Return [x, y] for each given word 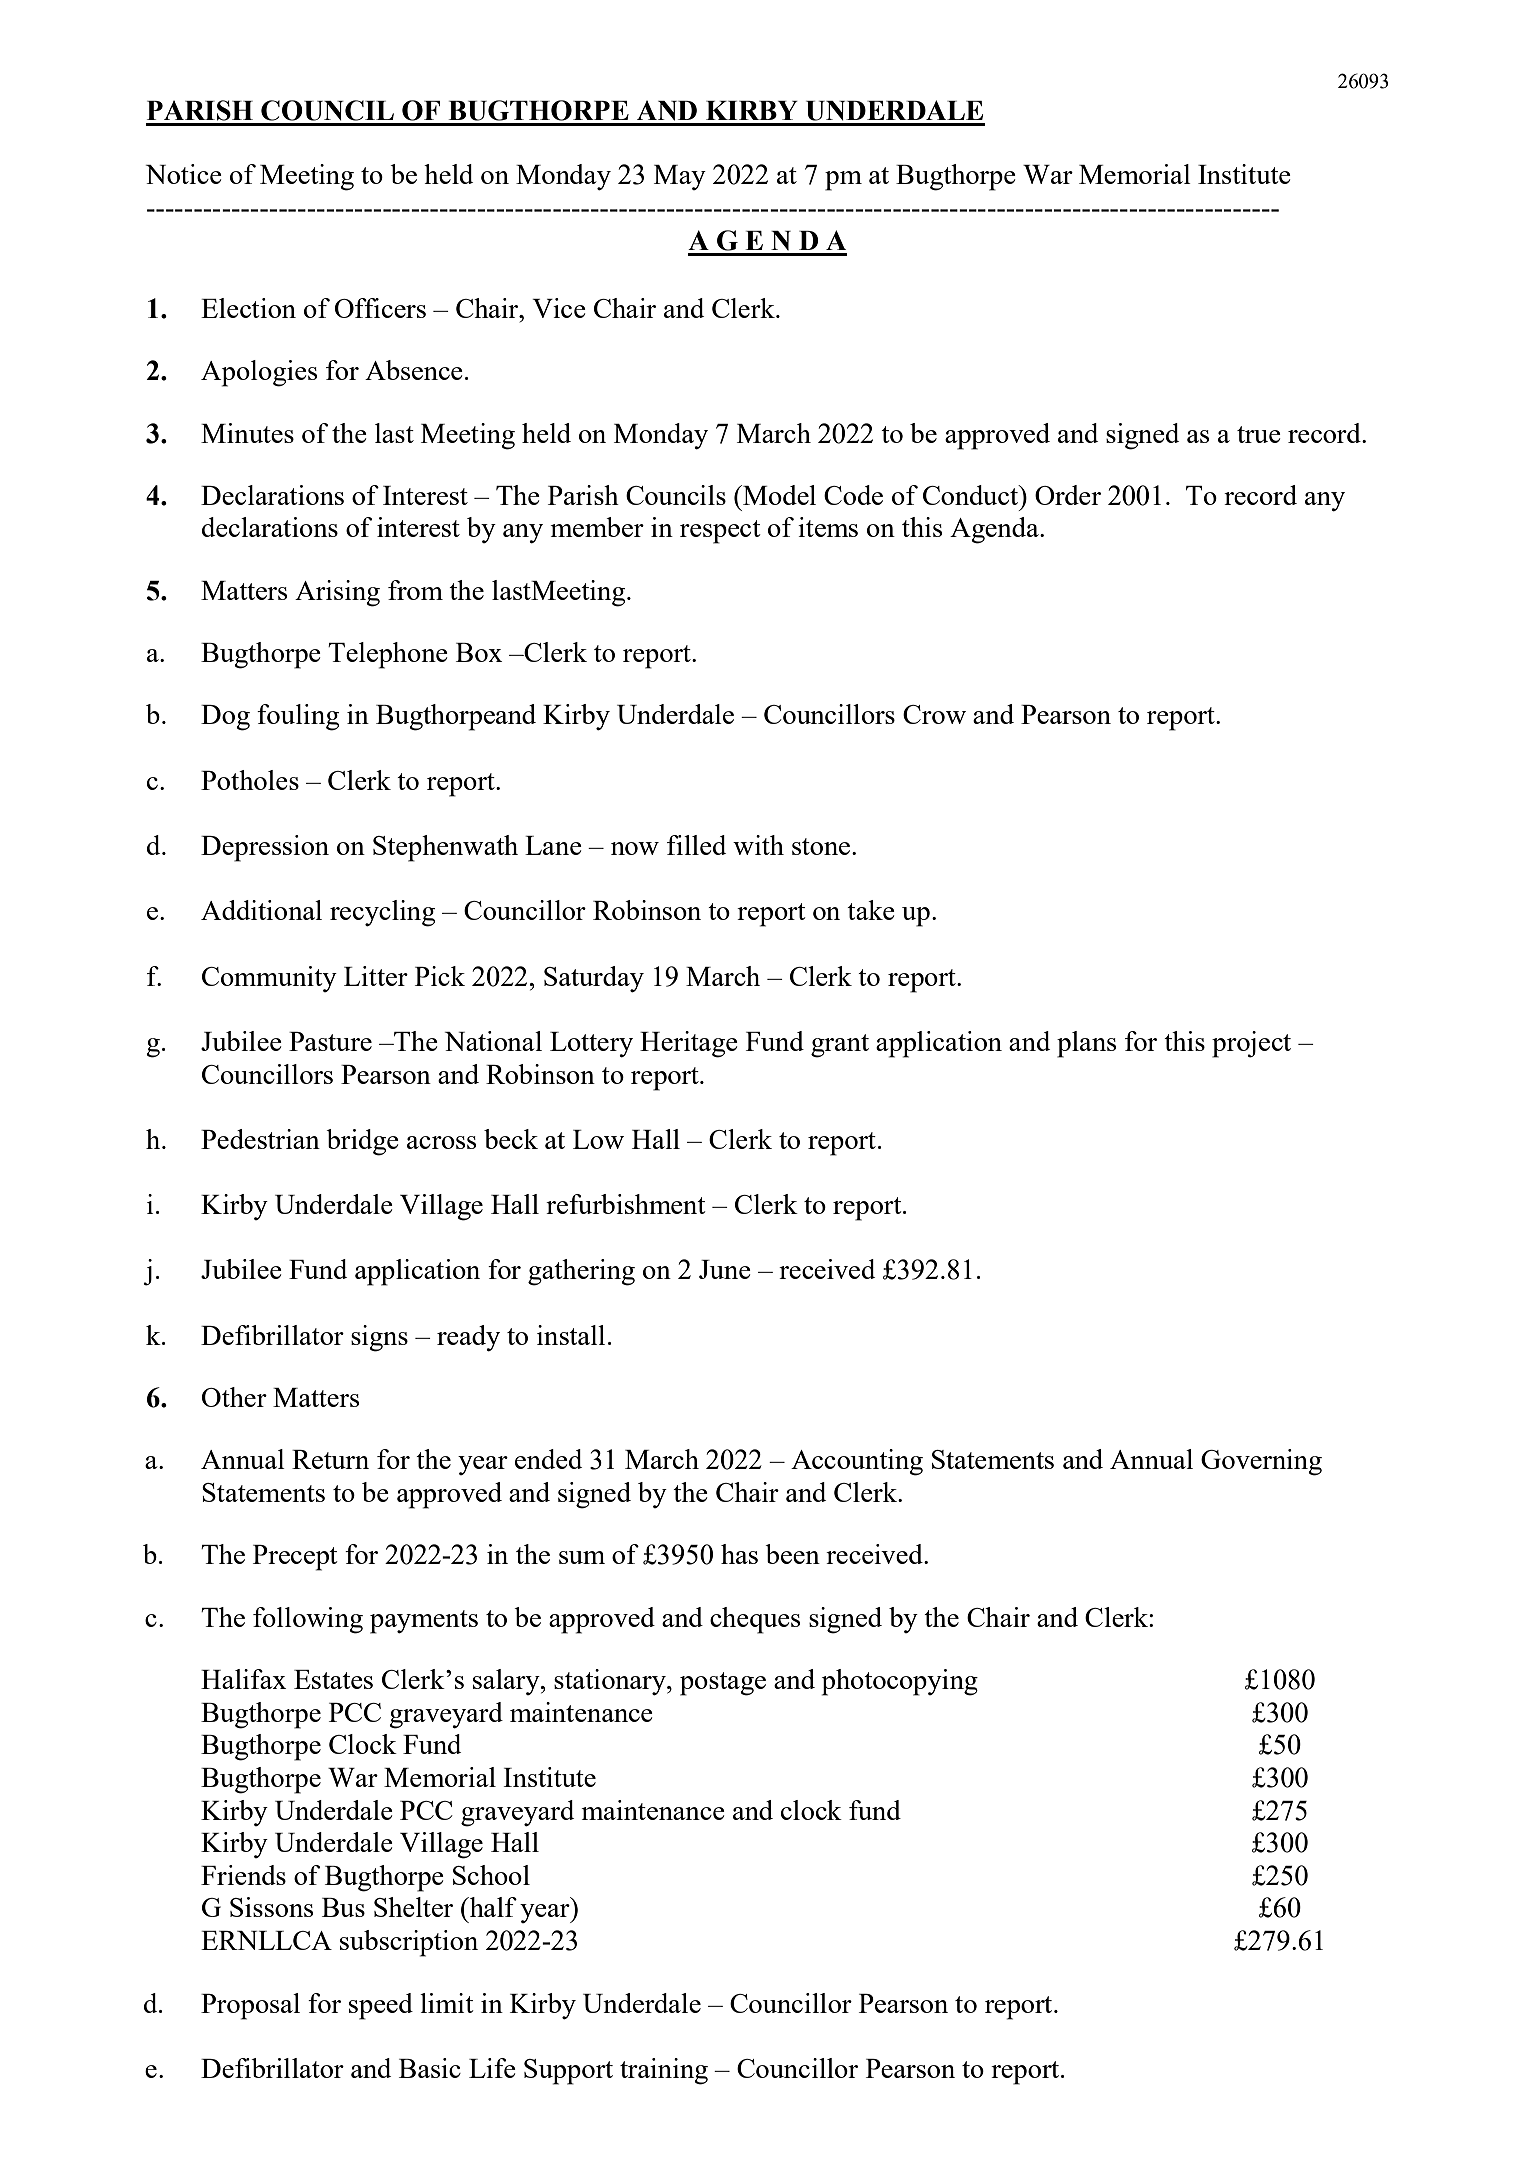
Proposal [250, 2006]
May [680, 177]
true [1259, 434]
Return [330, 1459]
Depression [265, 848]
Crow [934, 714]
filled [696, 845]
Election [248, 308]
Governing [1261, 1462]
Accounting [857, 1462]
